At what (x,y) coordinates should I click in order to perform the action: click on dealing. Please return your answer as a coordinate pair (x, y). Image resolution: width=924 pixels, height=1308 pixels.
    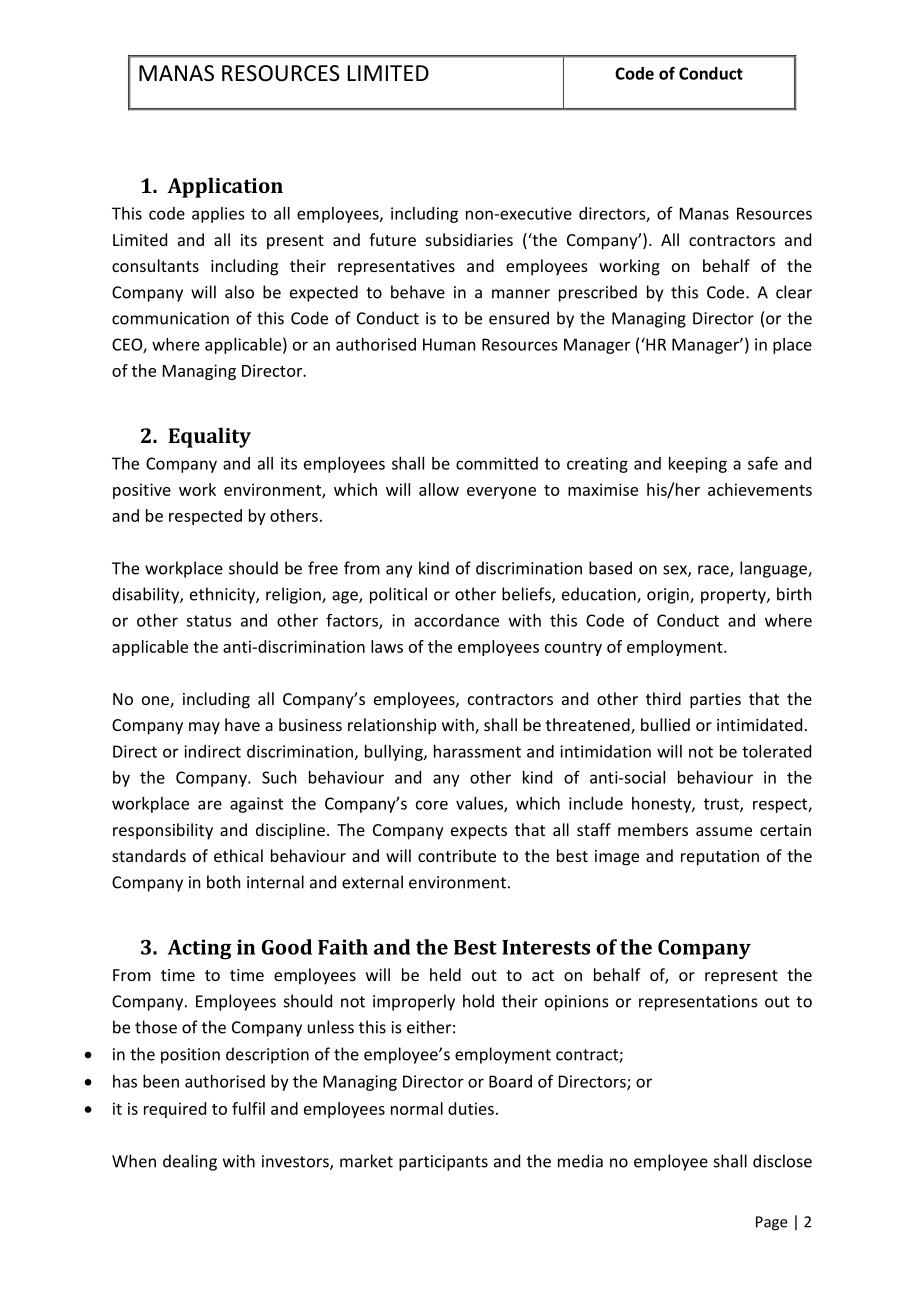
    Looking at the image, I should click on (190, 1162).
